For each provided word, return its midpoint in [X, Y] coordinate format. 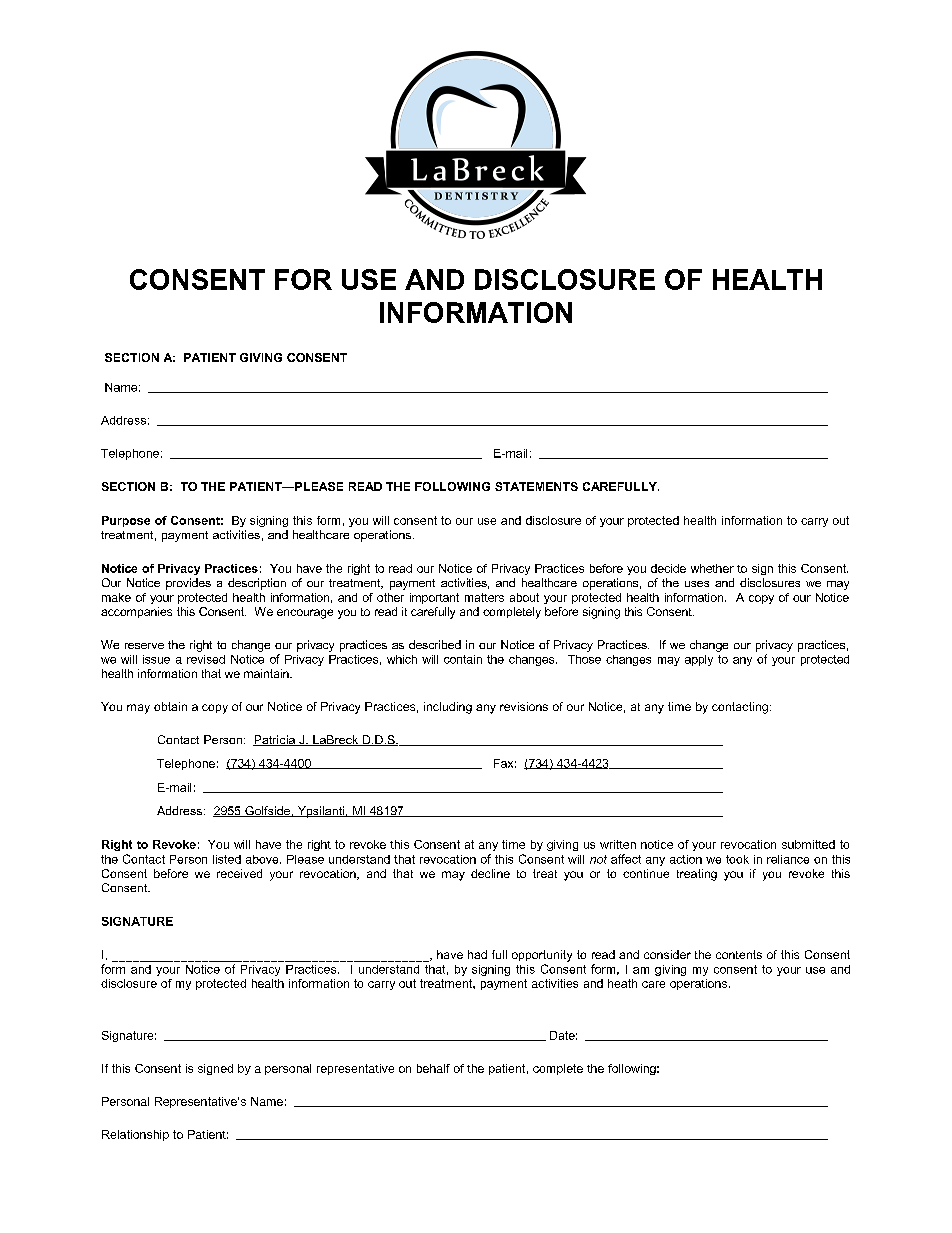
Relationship [135, 1135]
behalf [433, 1068]
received [239, 873]
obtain [170, 706]
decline [490, 873]
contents [739, 954]
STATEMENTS [536, 486]
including [448, 708]
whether [712, 568]
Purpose [126, 521]
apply [699, 660]
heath [622, 983]
